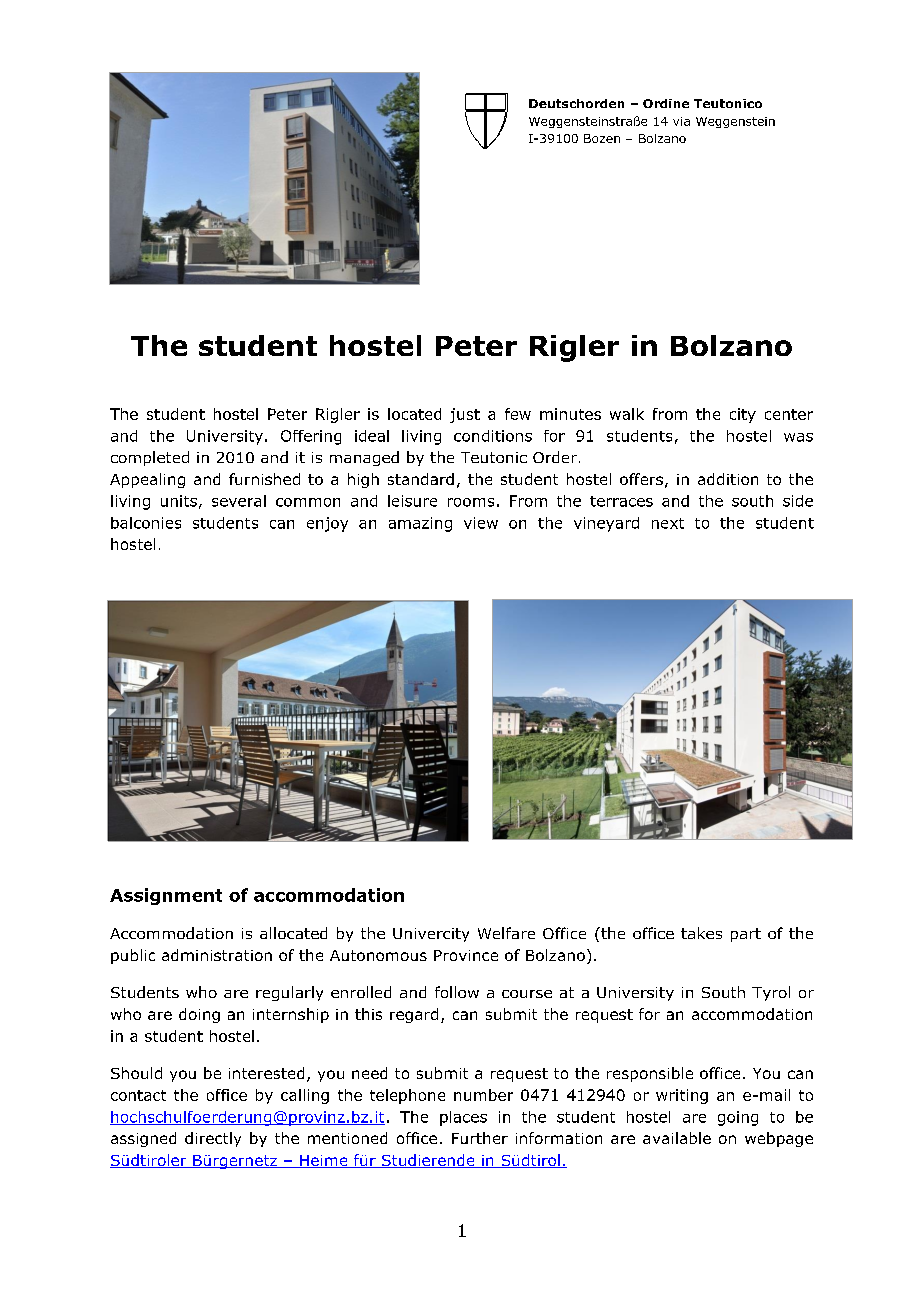  What do you see at coordinates (239, 501) in the screenshot?
I see `several` at bounding box center [239, 501].
